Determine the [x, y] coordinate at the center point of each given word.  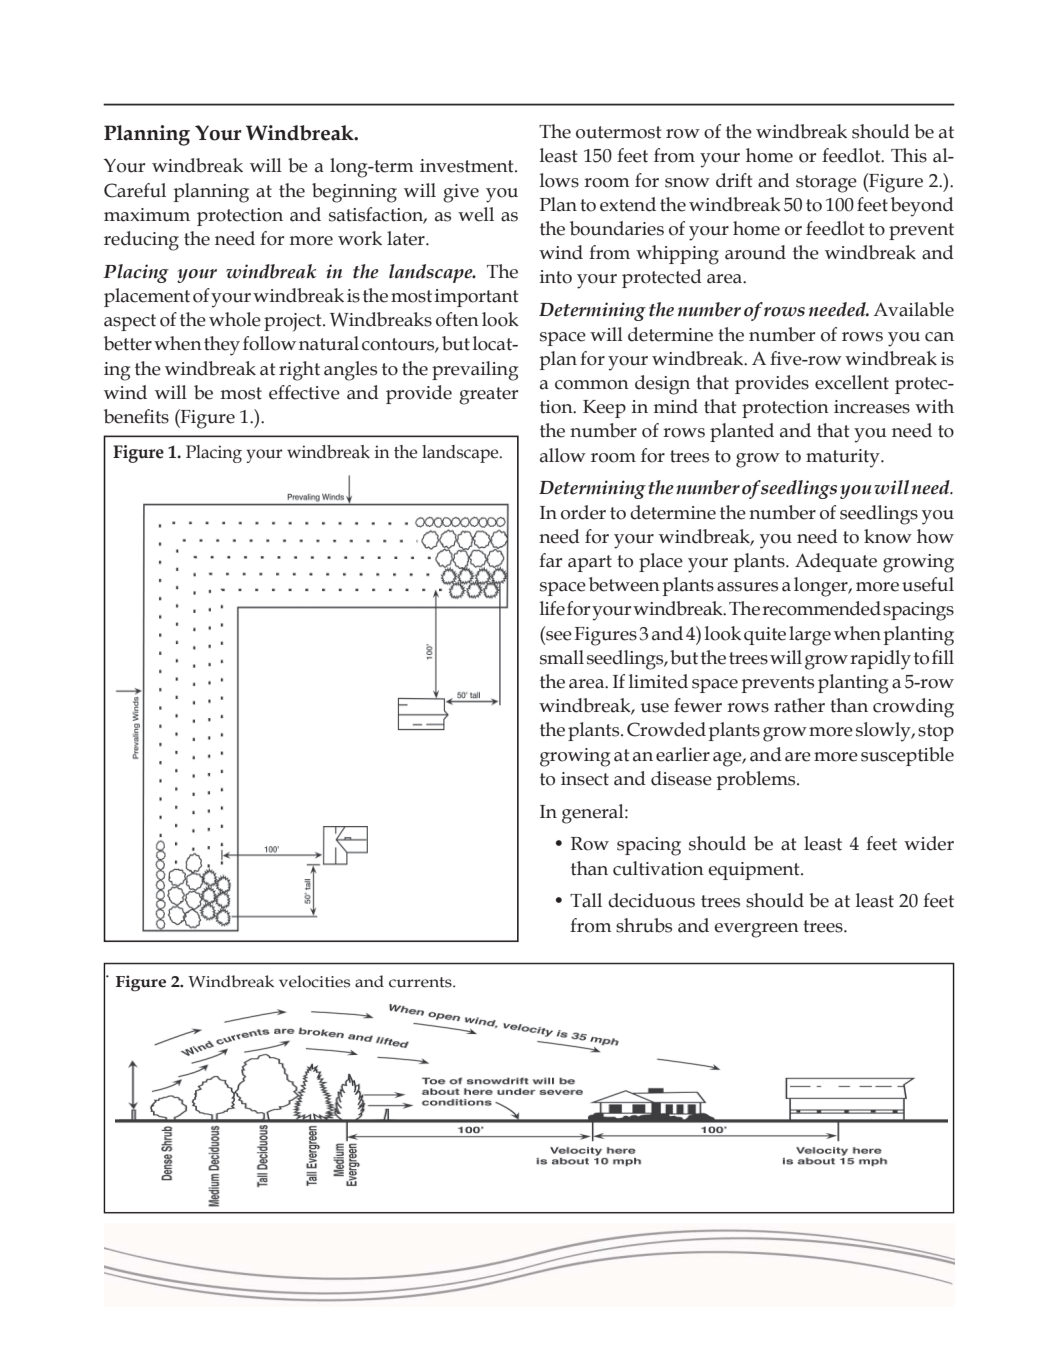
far [550, 560]
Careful [135, 190]
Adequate [836, 562]
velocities [314, 981]
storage [826, 184]
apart [590, 563]
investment [468, 166]
